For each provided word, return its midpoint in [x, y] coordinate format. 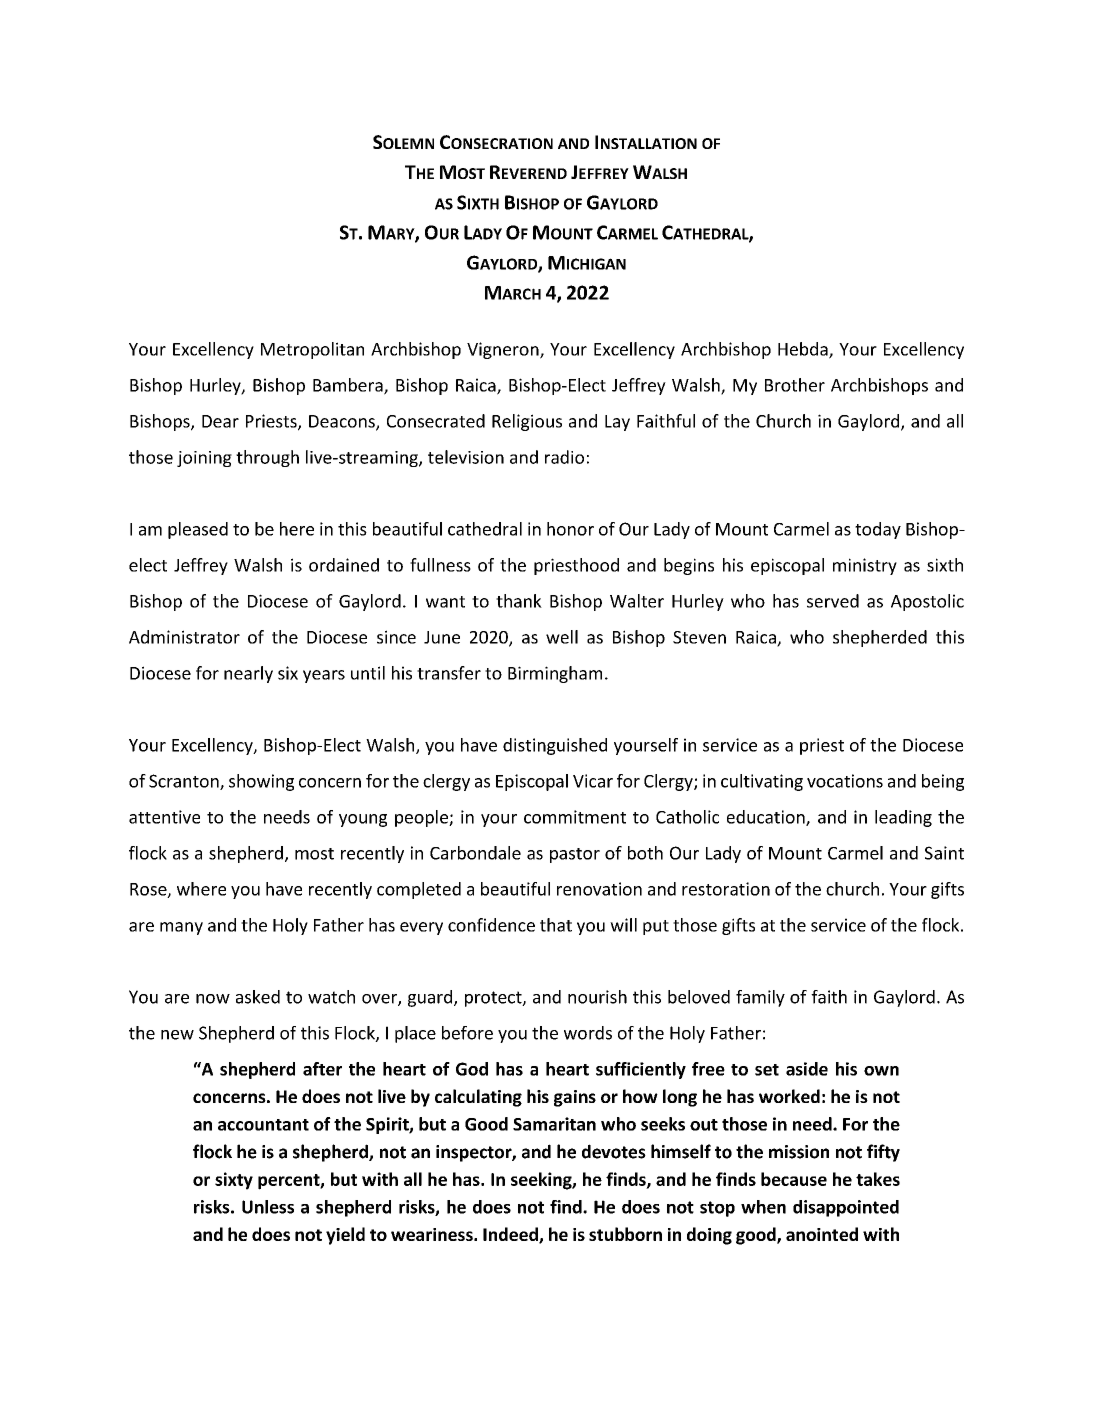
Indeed [511, 1235]
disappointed [846, 1208]
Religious [527, 422]
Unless [268, 1207]
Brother [795, 385]
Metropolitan [312, 350]
